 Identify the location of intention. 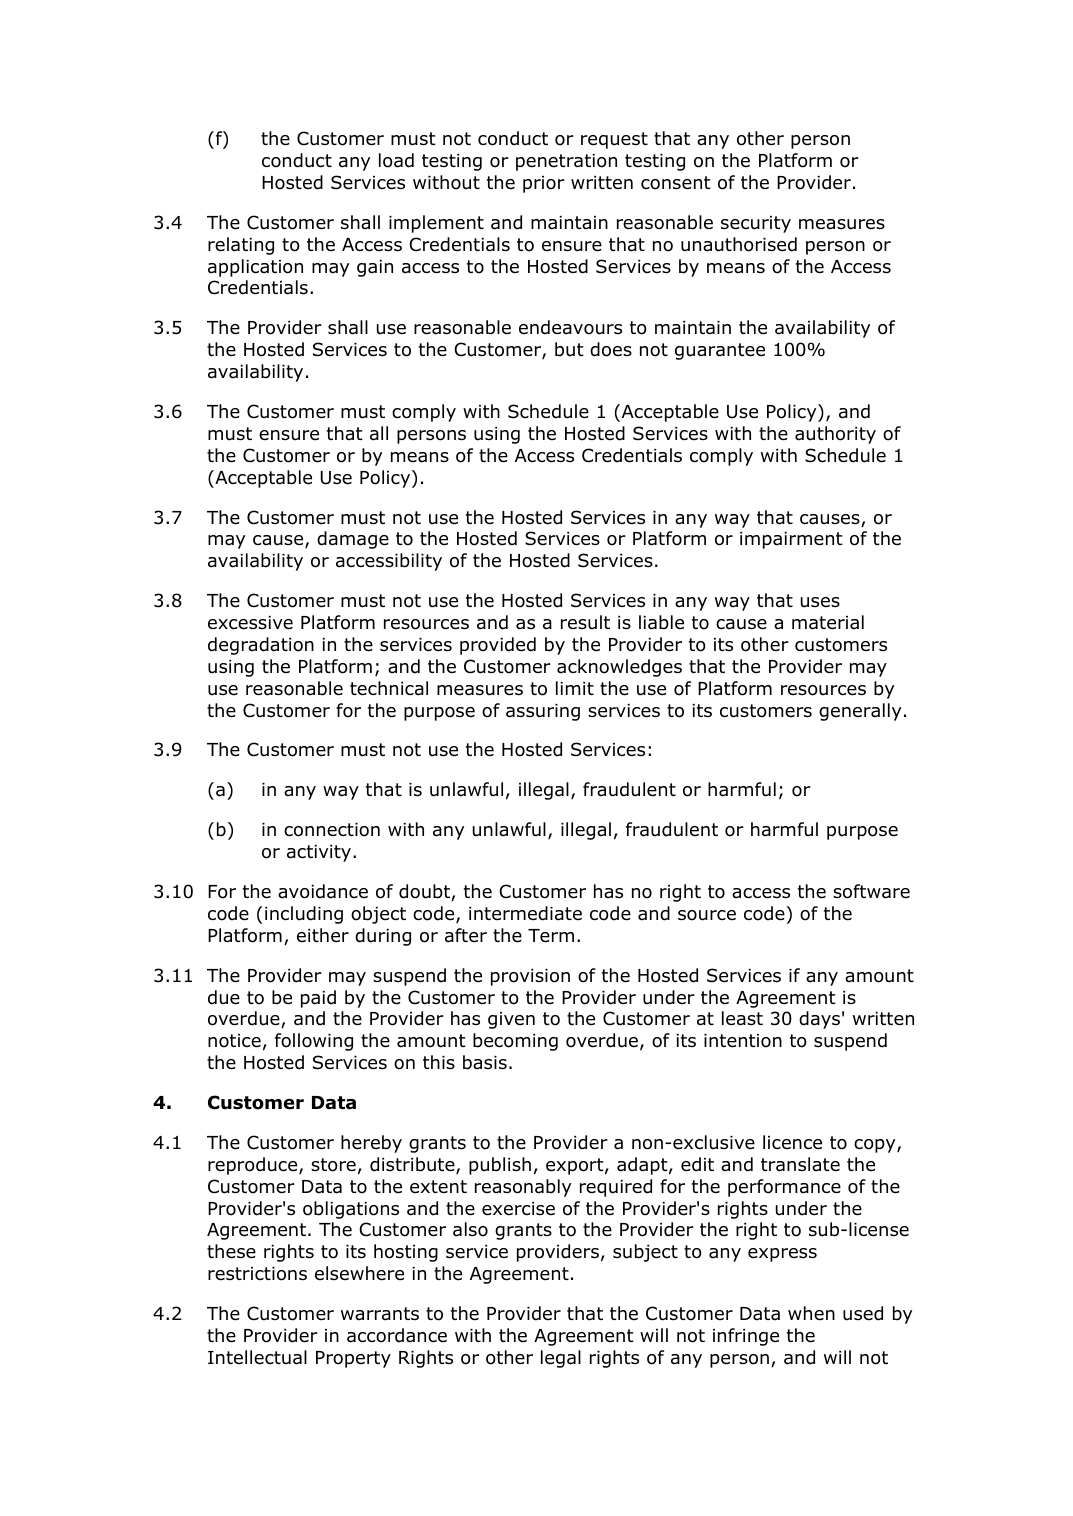
(743, 1041).
